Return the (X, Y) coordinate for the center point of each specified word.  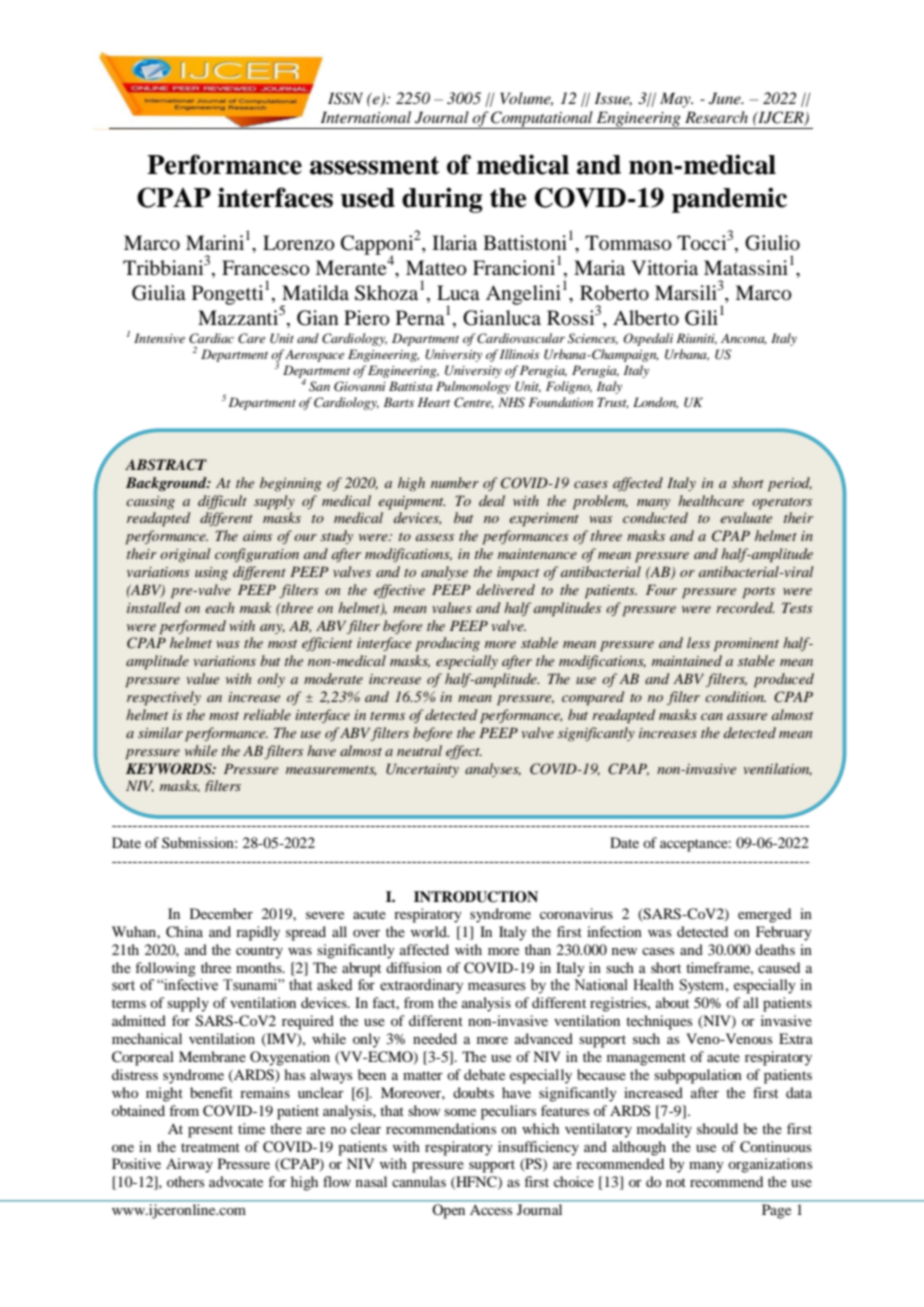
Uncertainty (422, 770)
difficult (222, 502)
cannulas (419, 1181)
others (185, 1181)
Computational (542, 120)
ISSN (345, 98)
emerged (764, 915)
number (455, 482)
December (221, 913)
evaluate (746, 517)
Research (716, 117)
